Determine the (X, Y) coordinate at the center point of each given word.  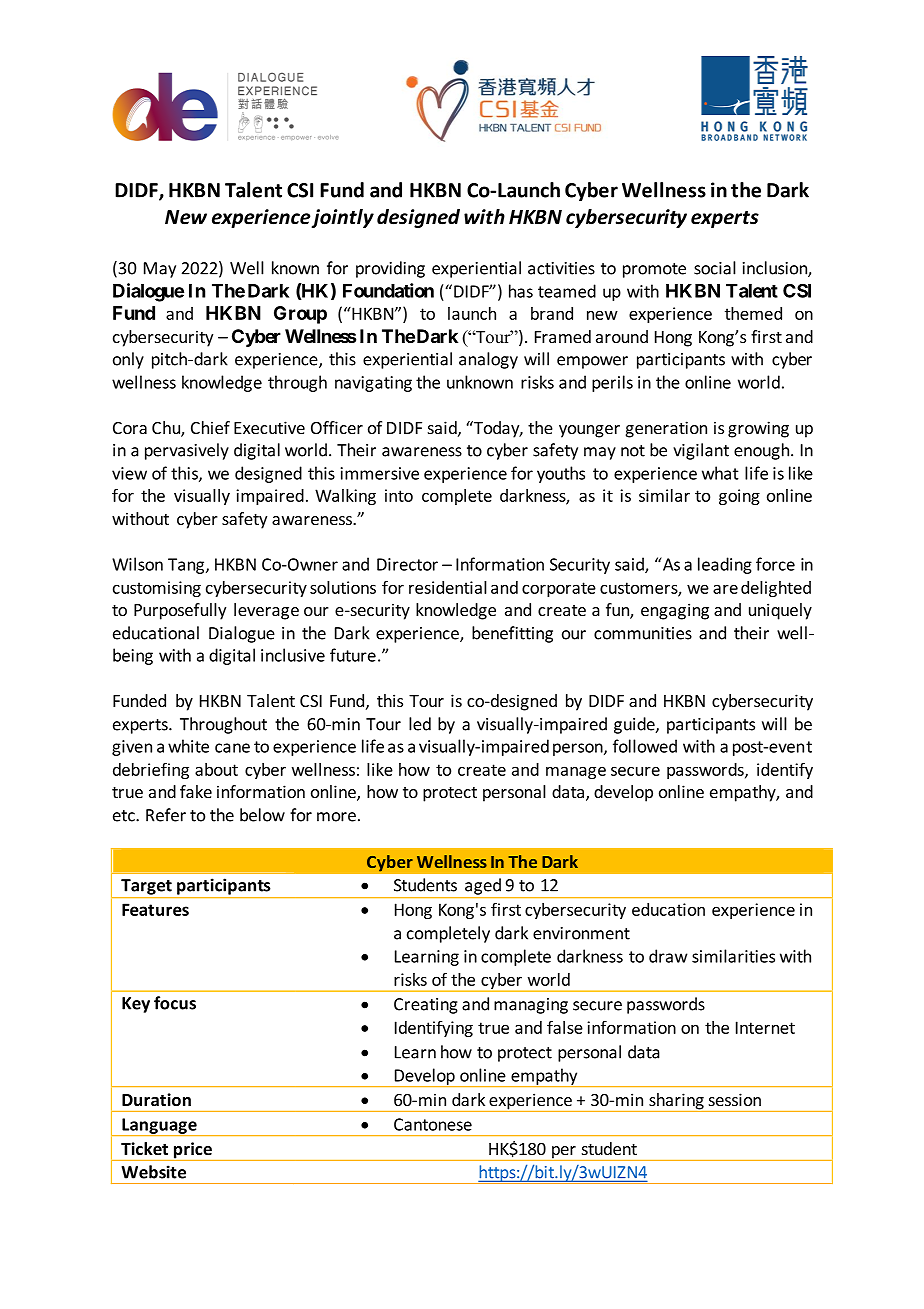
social (715, 268)
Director (407, 564)
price (192, 1151)
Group (300, 315)
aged (483, 886)
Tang (187, 566)
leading (725, 565)
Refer (166, 815)
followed (645, 746)
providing (390, 269)
